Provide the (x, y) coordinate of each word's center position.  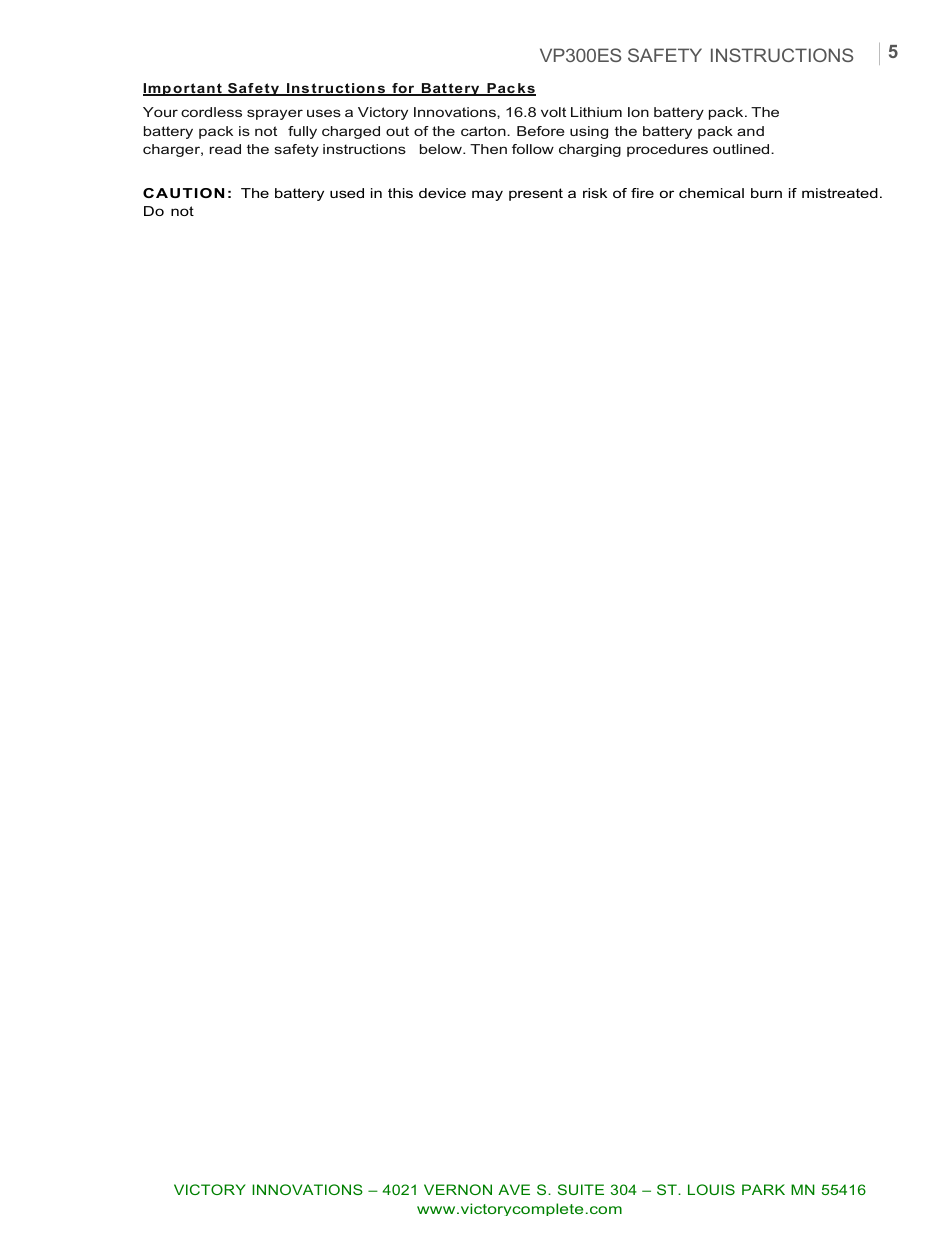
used (347, 193)
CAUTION (183, 193)
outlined (742, 149)
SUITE (581, 1189)
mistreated (840, 193)
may (487, 195)
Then (488, 149)
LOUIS (711, 1189)
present (536, 194)
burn (766, 193)
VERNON (458, 1189)
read (225, 149)
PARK (763, 1189)
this (400, 193)
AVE (514, 1189)
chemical (711, 193)
